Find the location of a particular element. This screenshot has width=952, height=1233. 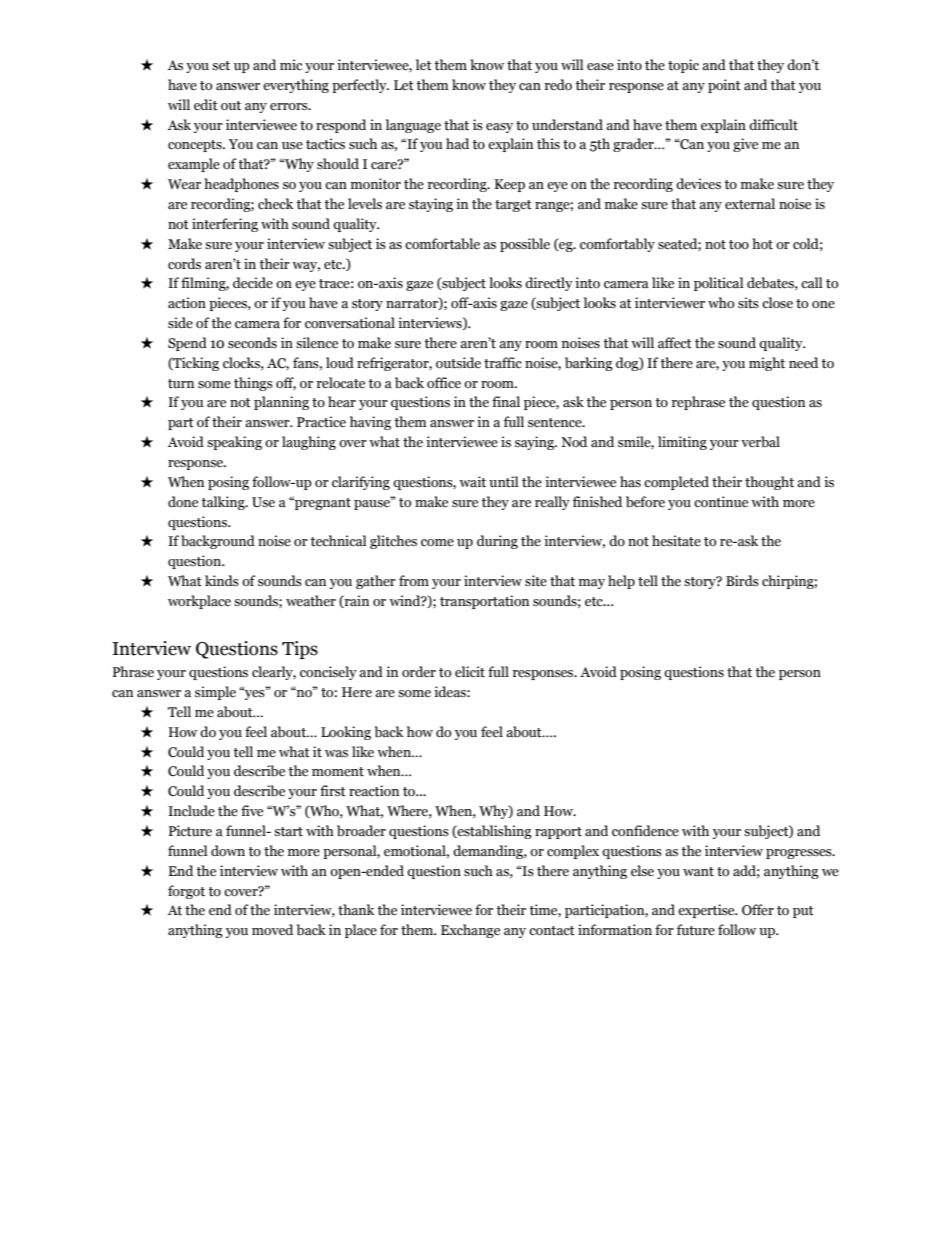

everything is located at coordinates (296, 86).
